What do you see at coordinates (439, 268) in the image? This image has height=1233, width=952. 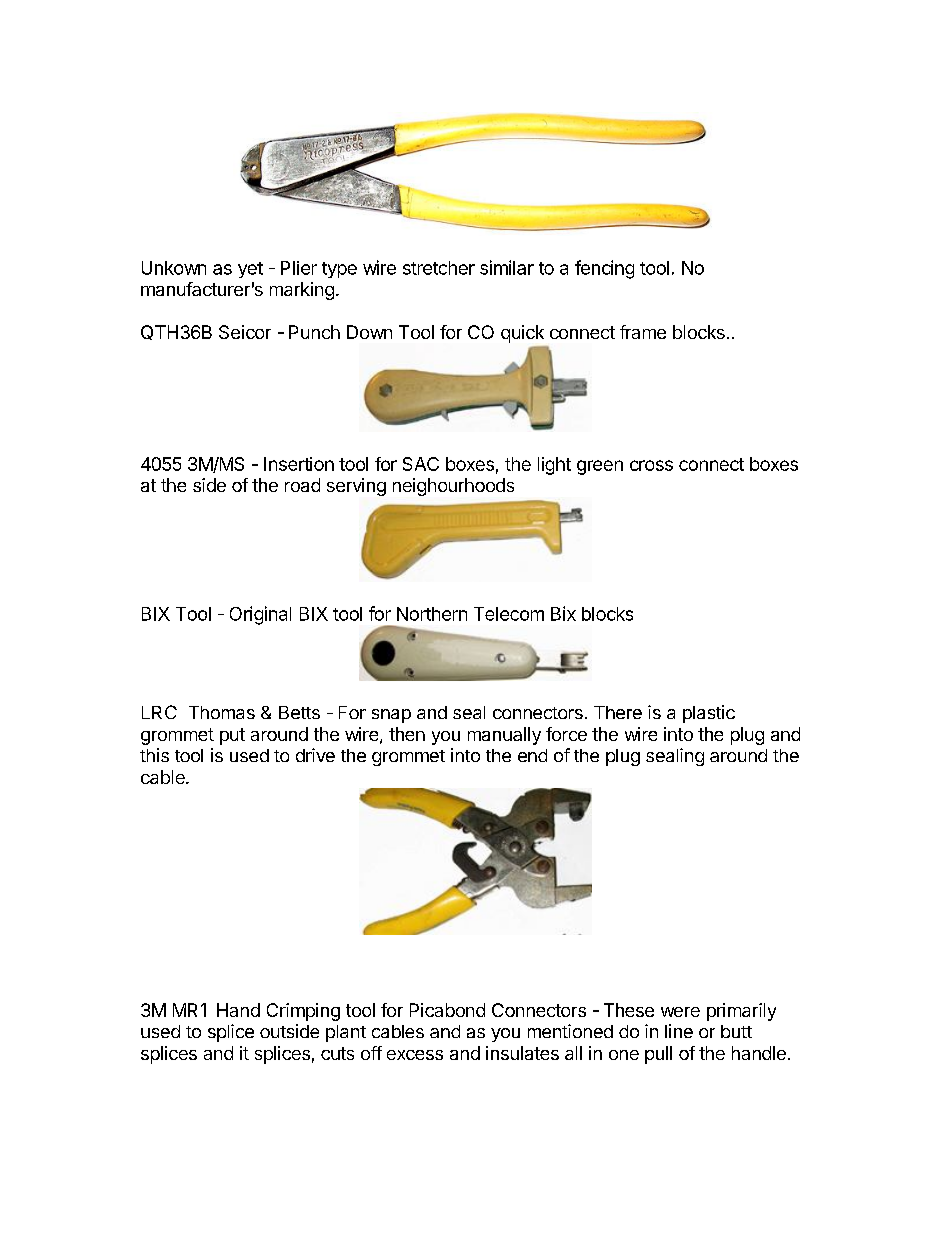 I see `stretcher` at bounding box center [439, 268].
